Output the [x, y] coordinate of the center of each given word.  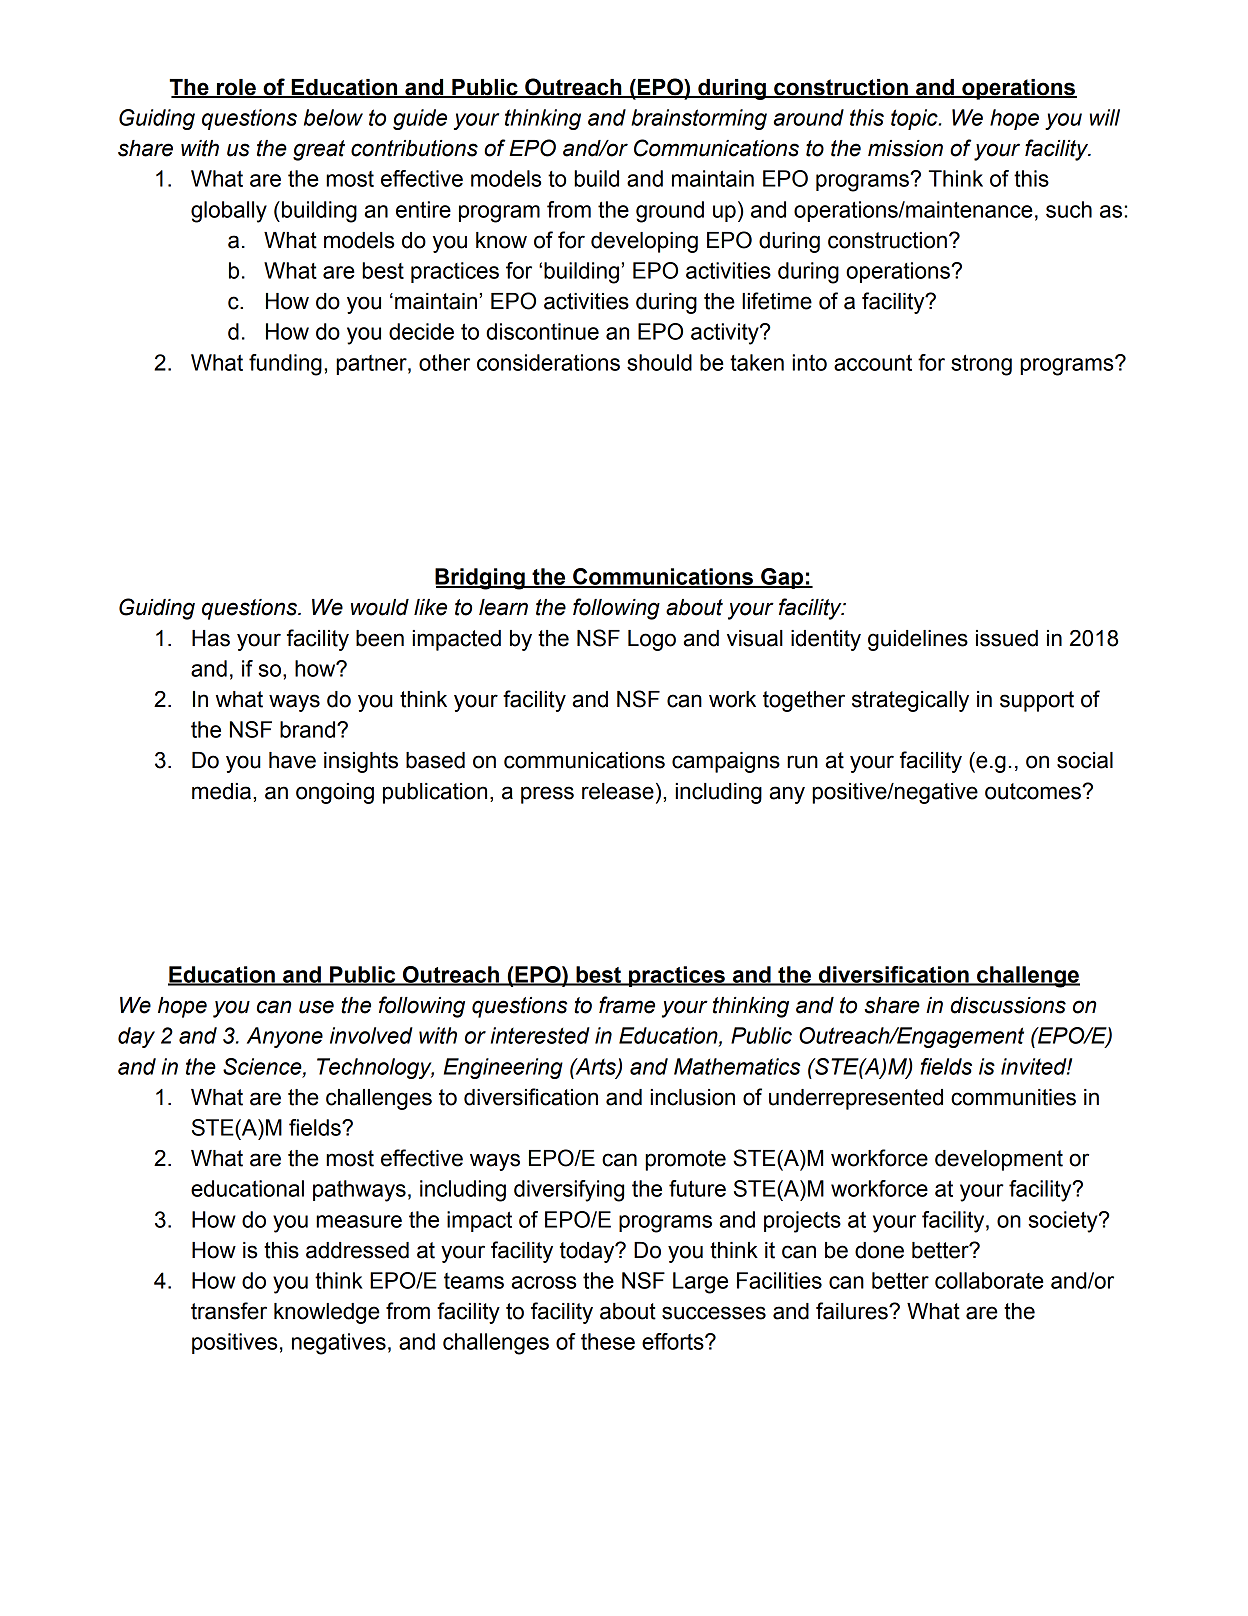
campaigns [726, 762]
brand [307, 729]
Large [700, 1283]
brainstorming [699, 119]
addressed [357, 1250]
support [1037, 701]
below [333, 117]
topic [915, 119]
